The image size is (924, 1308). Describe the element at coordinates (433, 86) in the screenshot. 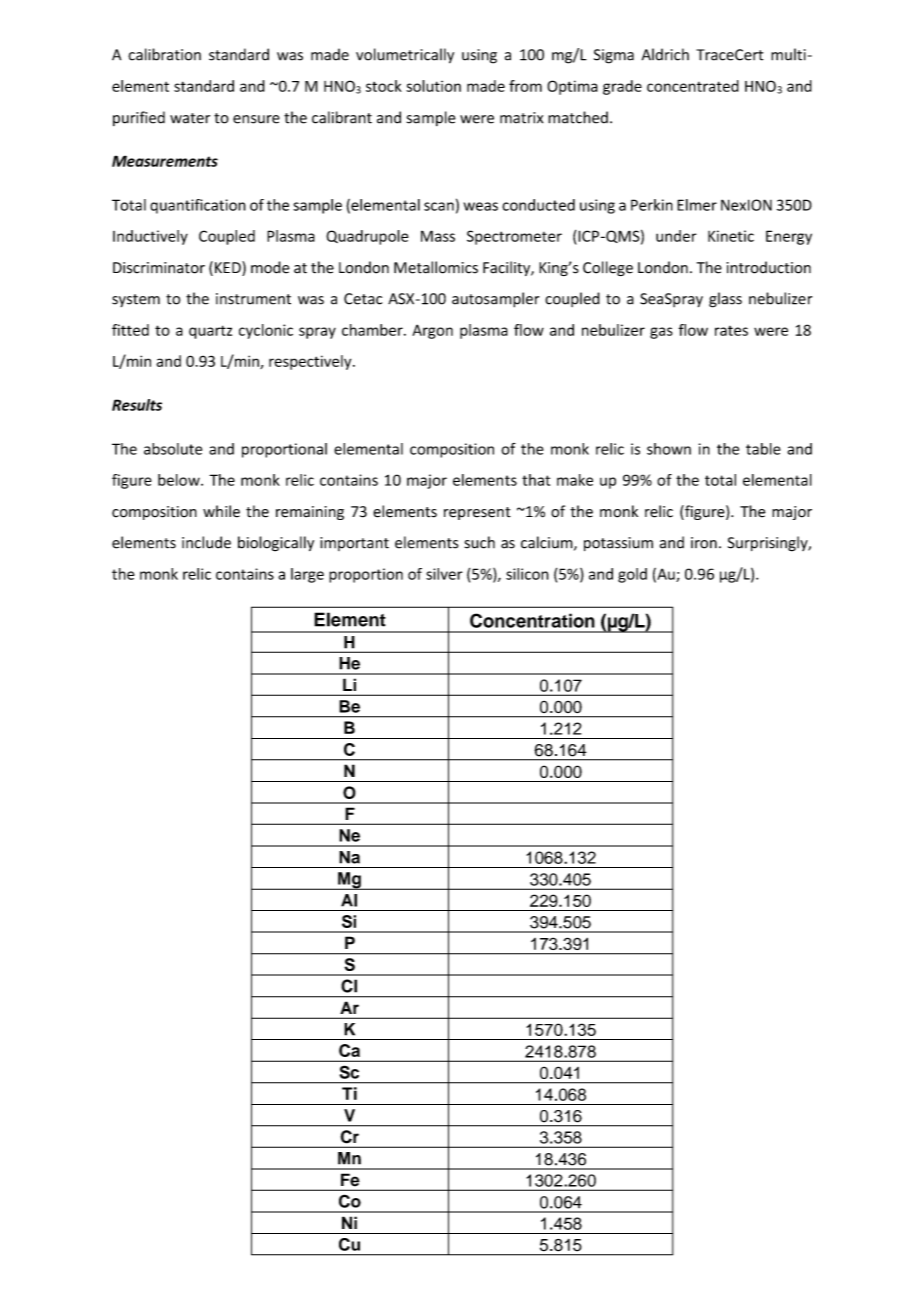

I see `solution` at that location.
